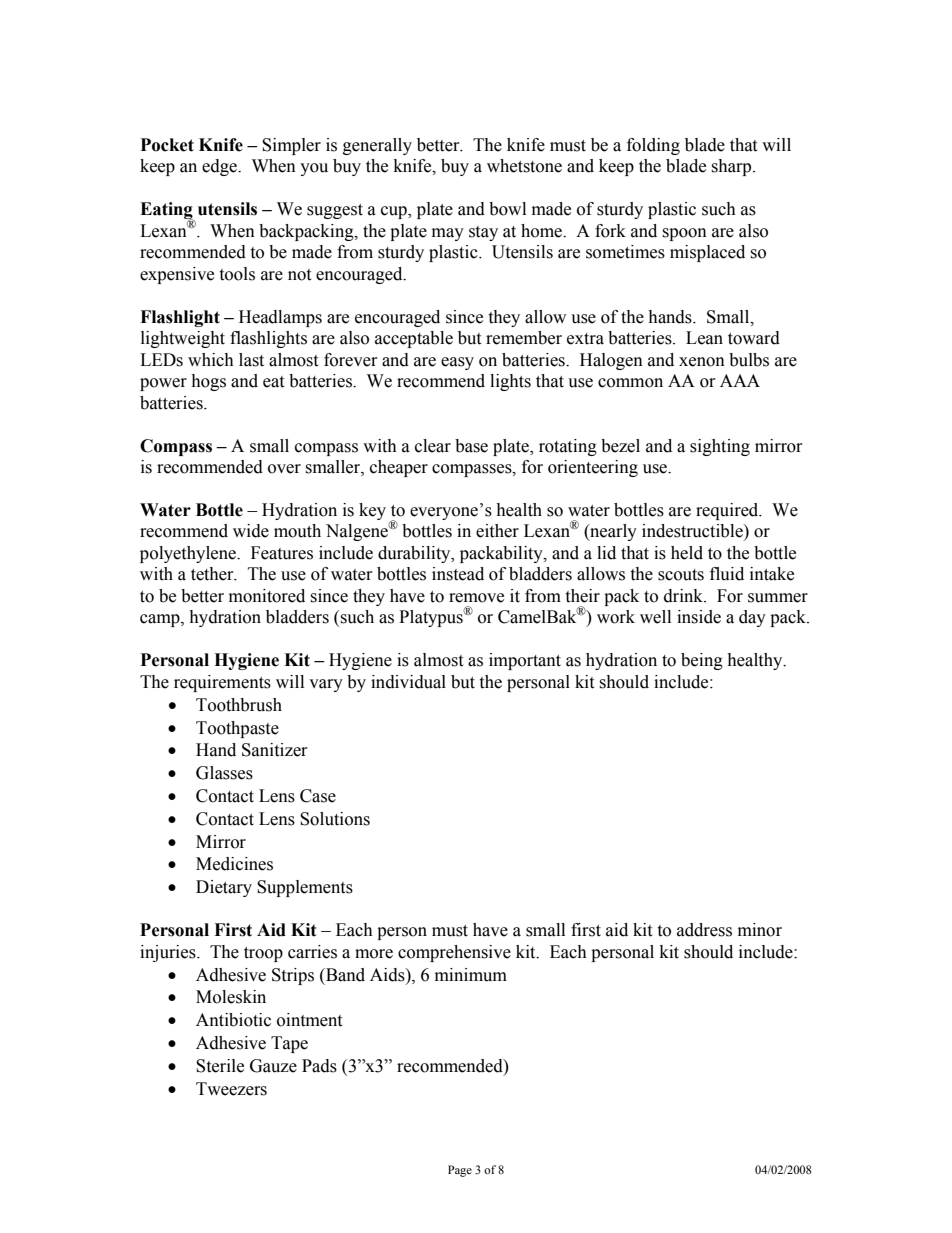 Image resolution: width=952 pixels, height=1233 pixels. Describe the element at coordinates (220, 1066) in the image. I see `Sterile` at that location.
